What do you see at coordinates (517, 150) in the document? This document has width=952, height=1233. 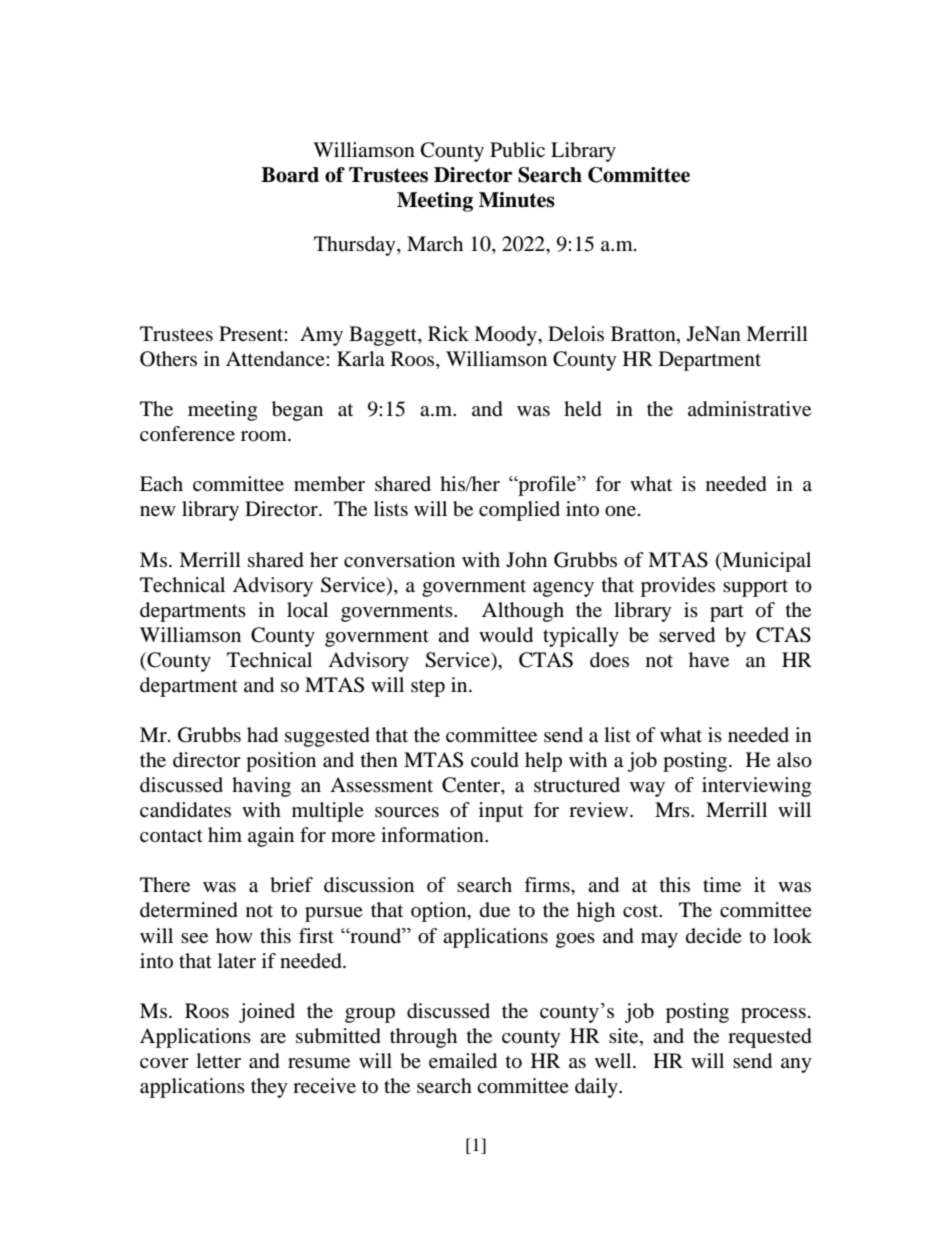 I see `Public` at bounding box center [517, 150].
